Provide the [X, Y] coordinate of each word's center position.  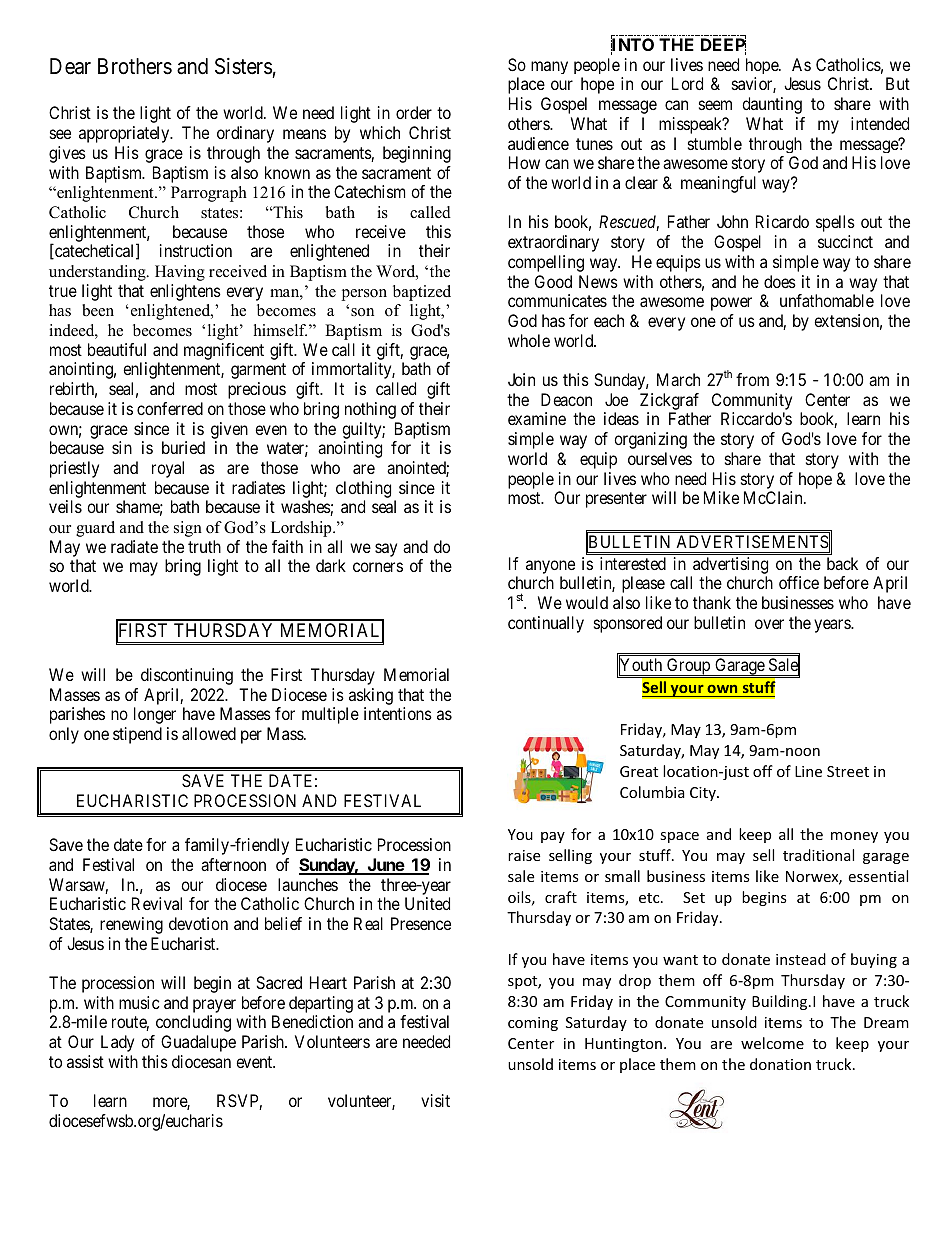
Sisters [243, 66]
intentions [398, 713]
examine [537, 418]
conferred [170, 408]
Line [808, 771]
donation [780, 1064]
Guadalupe [198, 1043]
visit [435, 1100]
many [549, 67]
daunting [772, 105]
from [752, 379]
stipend [137, 735]
